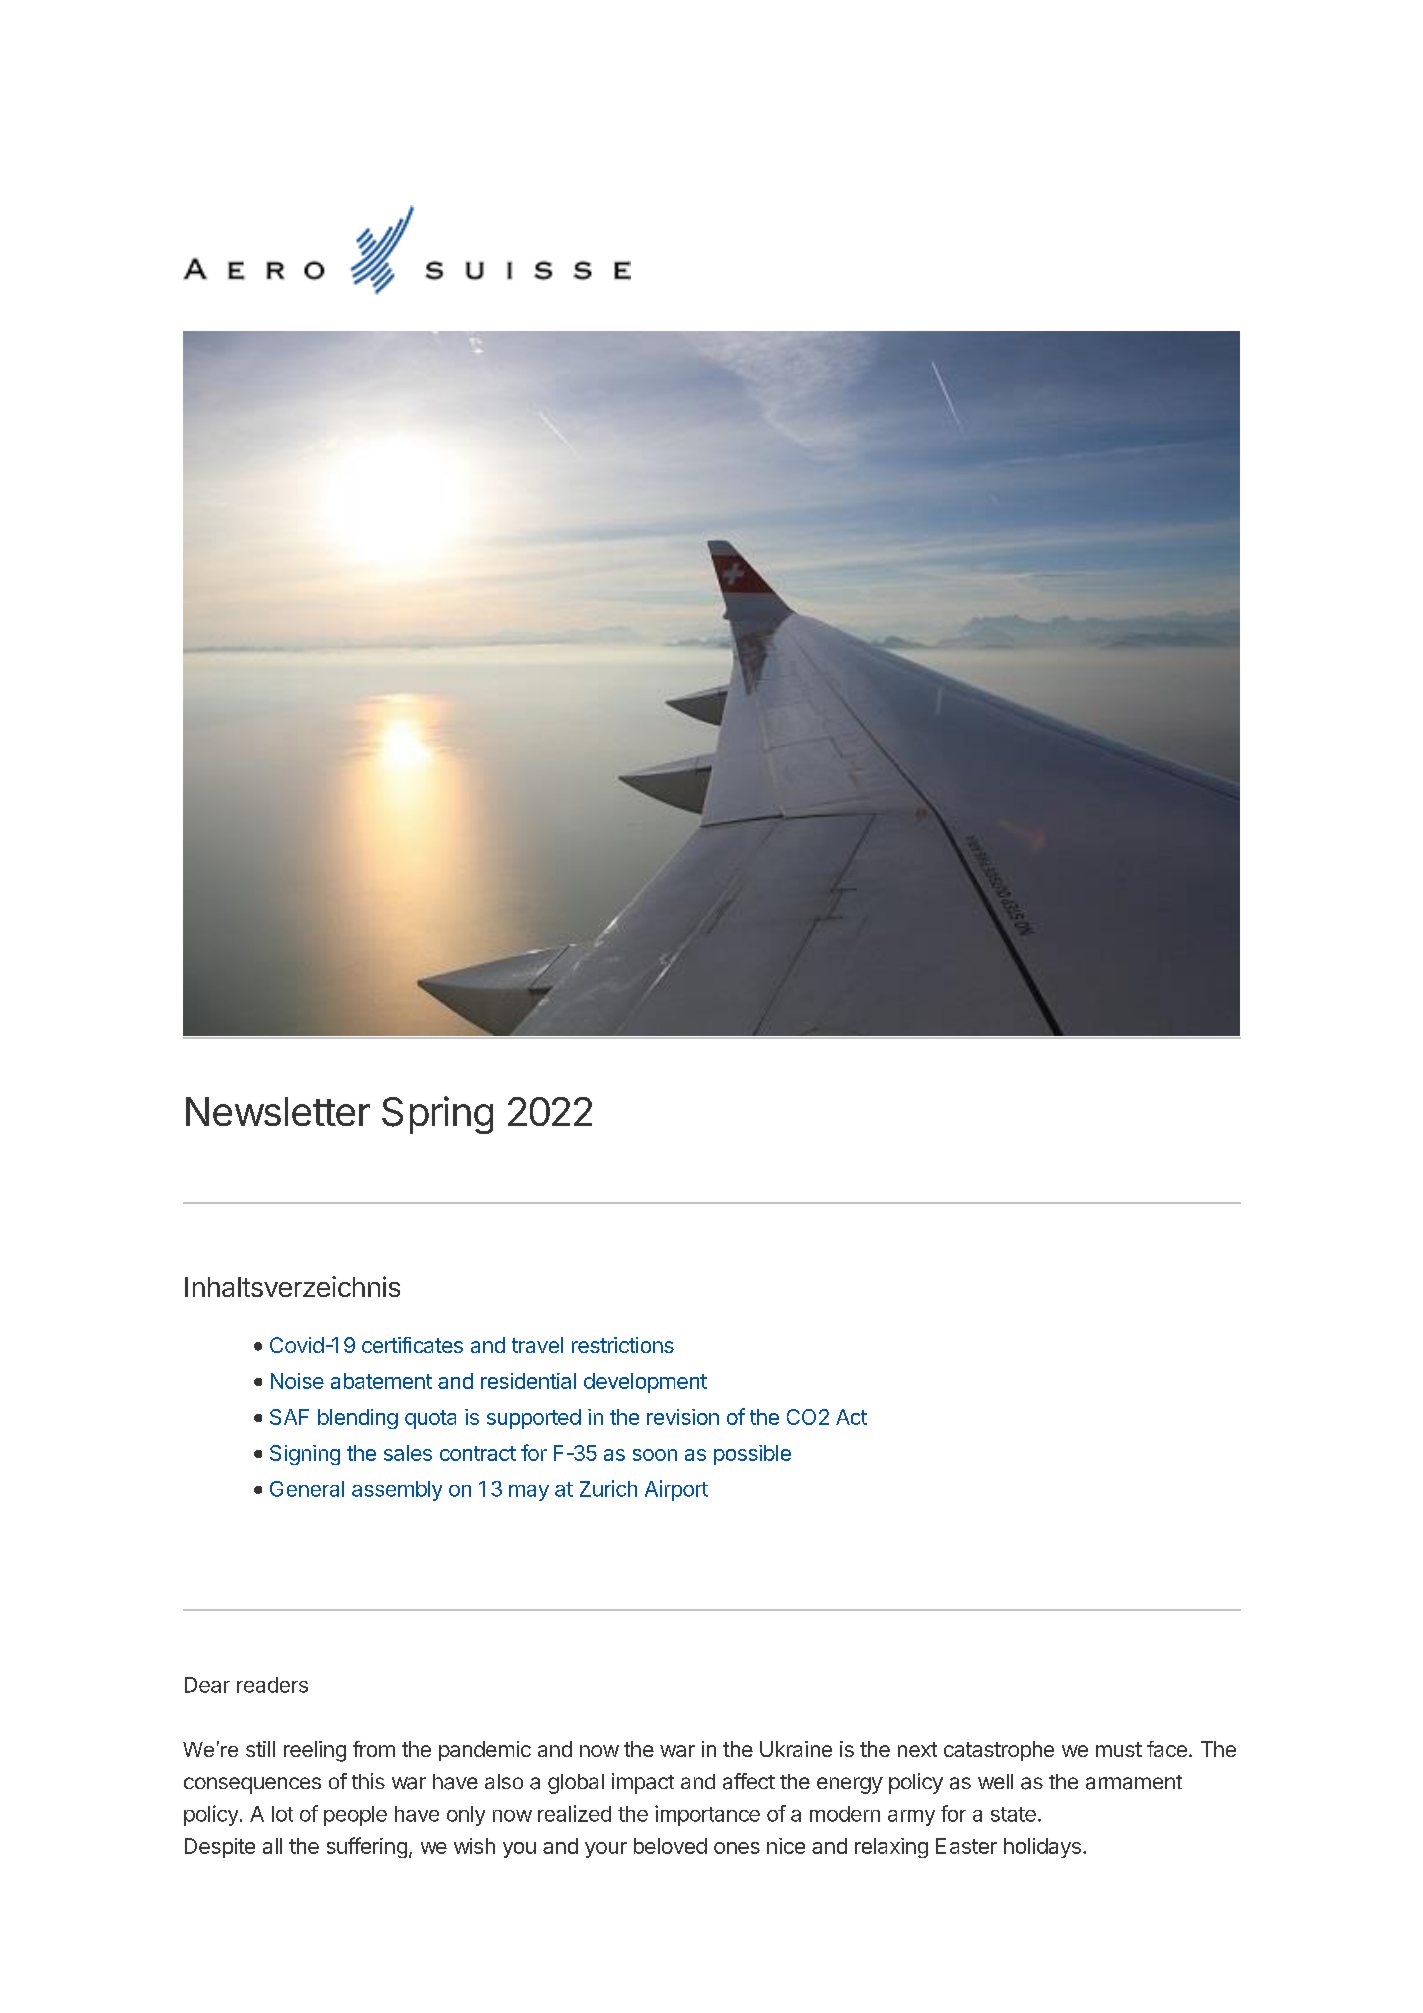 The width and height of the screenshot is (1423, 2013). What do you see at coordinates (645, 1383) in the screenshot?
I see `development` at bounding box center [645, 1383].
